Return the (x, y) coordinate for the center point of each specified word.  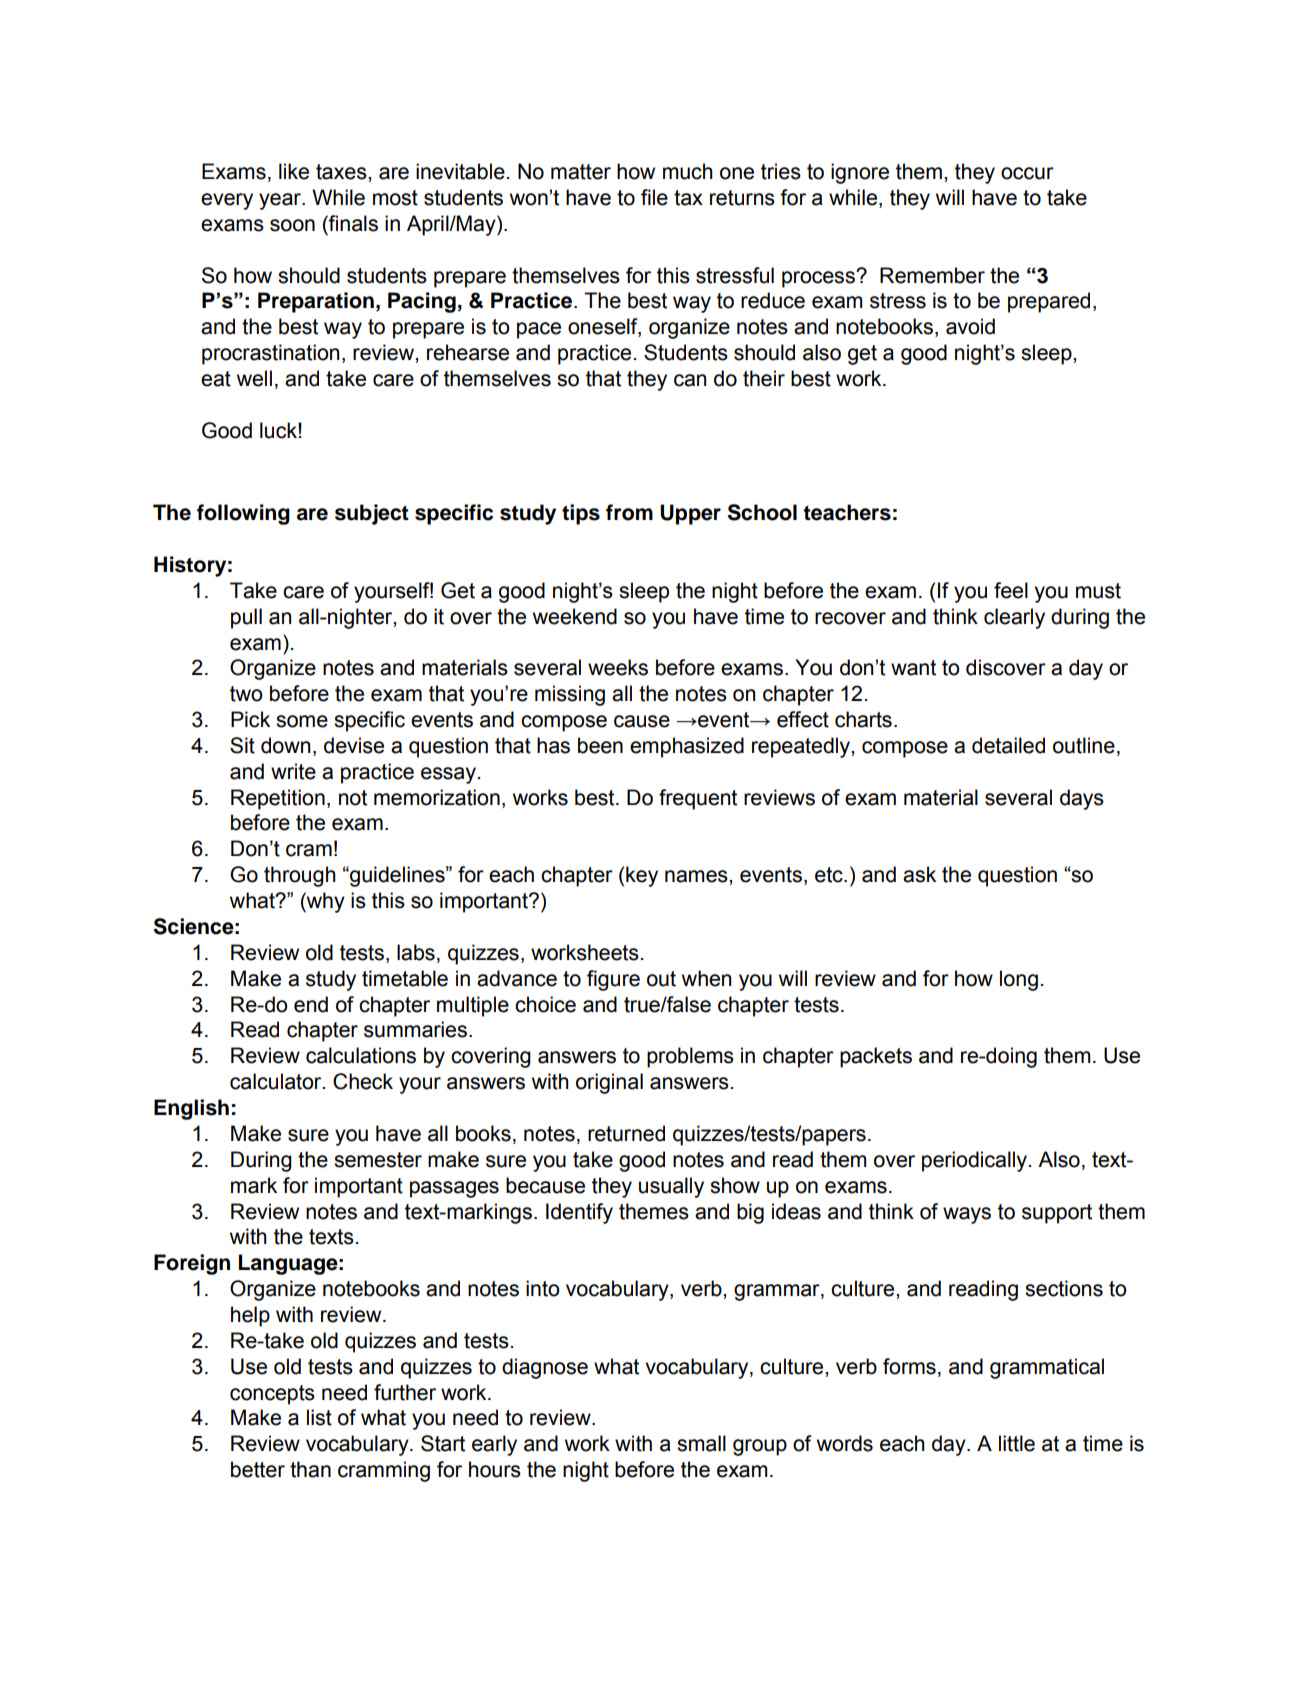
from (629, 512)
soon (292, 225)
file (654, 197)
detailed (1008, 745)
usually (671, 1187)
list (319, 1417)
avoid (970, 326)
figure (613, 980)
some (302, 721)
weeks (618, 667)
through (300, 876)
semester (378, 1160)
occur (1027, 173)
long (1019, 980)
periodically (974, 1161)
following (243, 514)
